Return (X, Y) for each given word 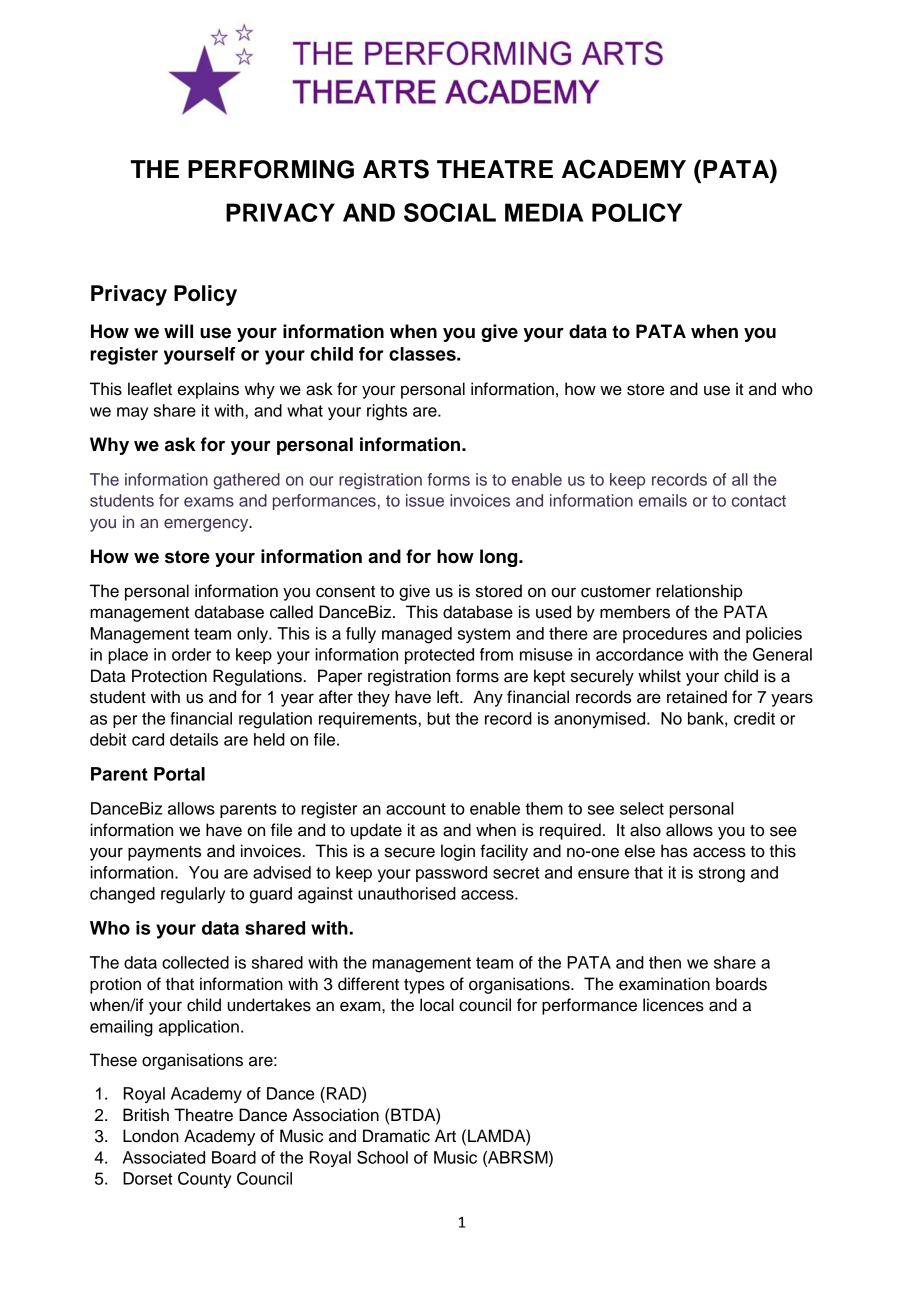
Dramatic (396, 1136)
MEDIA (544, 212)
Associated (164, 1157)
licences (673, 1005)
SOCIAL (450, 212)
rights (387, 412)
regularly (193, 895)
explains (208, 390)
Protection (169, 676)
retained (697, 697)
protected (439, 656)
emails (663, 500)
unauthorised (407, 893)
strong (722, 875)
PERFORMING (271, 169)
